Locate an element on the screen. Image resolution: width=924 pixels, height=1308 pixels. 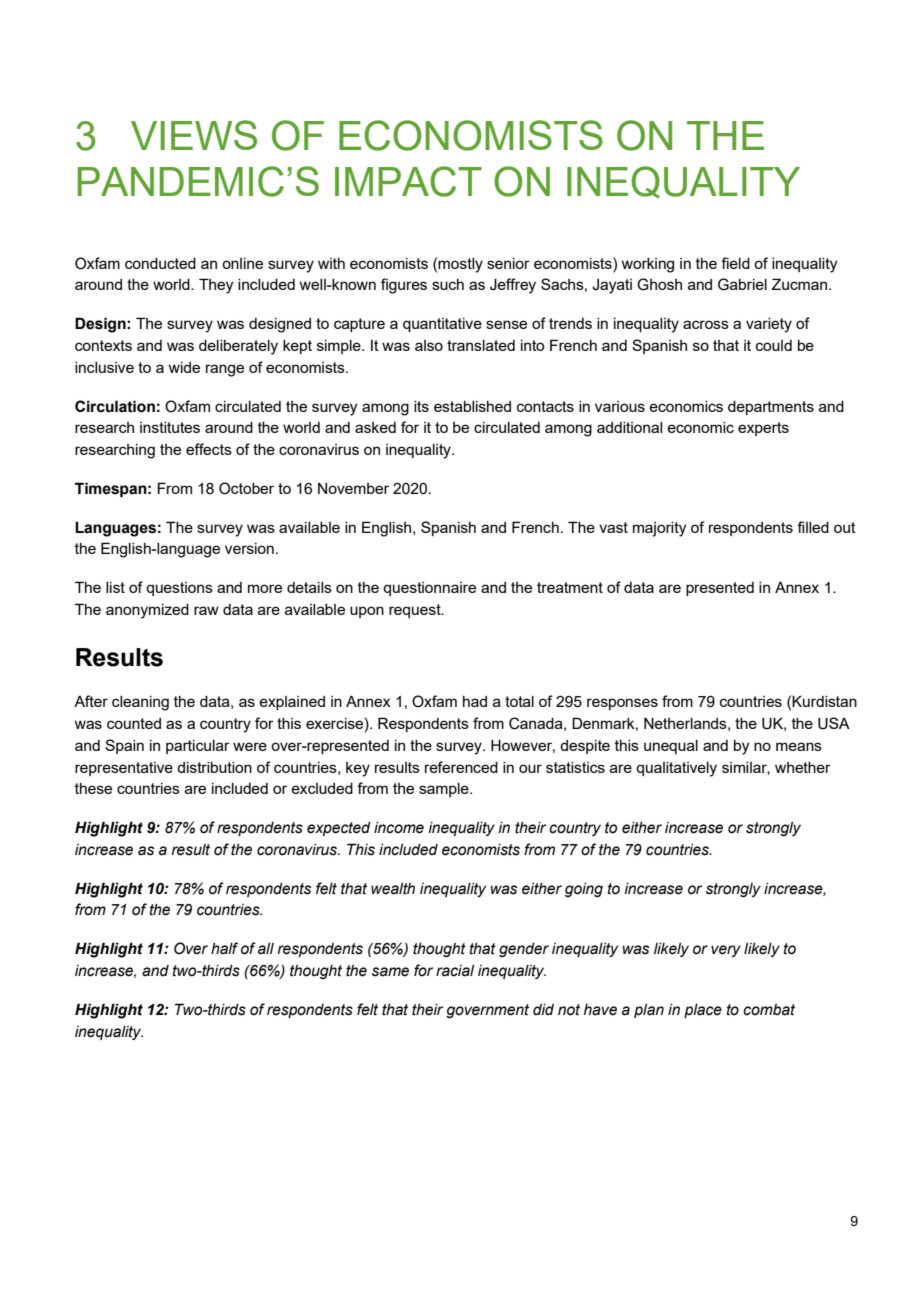
distribution is located at coordinates (214, 767).
